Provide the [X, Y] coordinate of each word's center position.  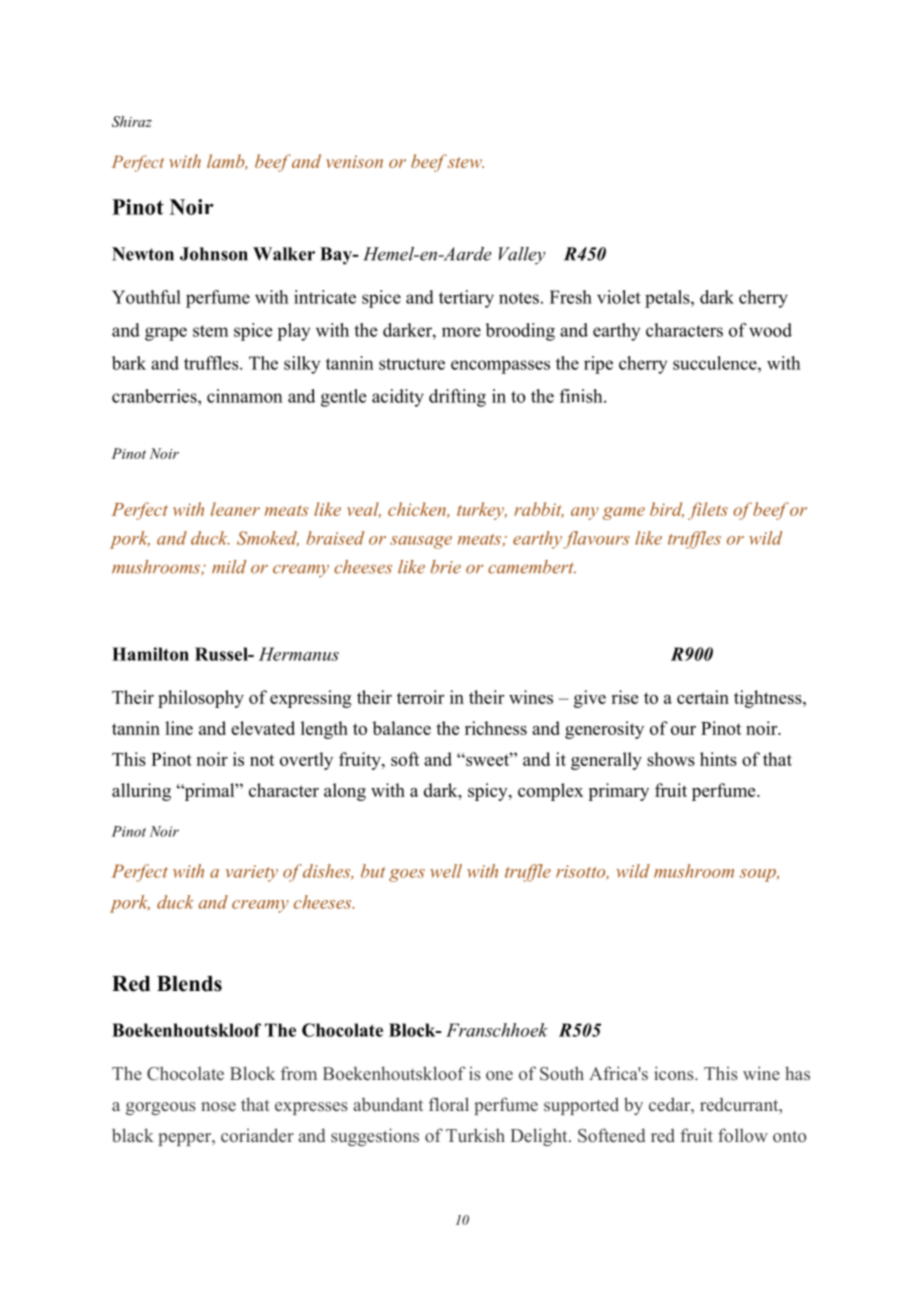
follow [743, 1135]
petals [668, 299]
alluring [141, 792]
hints [718, 759]
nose [218, 1106]
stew [465, 162]
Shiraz [132, 121]
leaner [235, 509]
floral [449, 1104]
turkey [482, 511]
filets [708, 511]
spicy [489, 792]
